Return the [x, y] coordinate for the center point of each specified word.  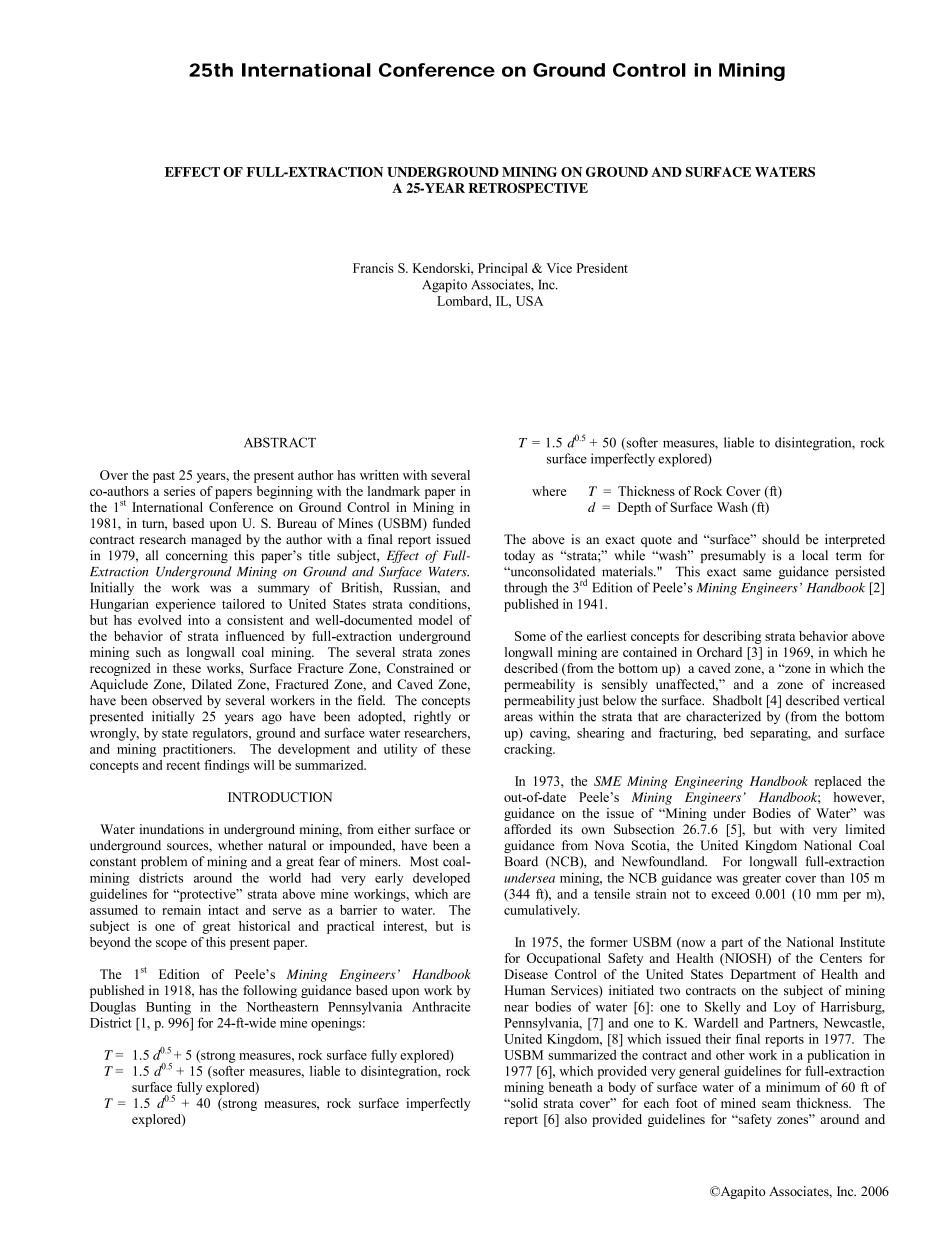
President [602, 268]
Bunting [168, 1008]
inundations [171, 829]
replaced [838, 782]
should [781, 539]
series [179, 491]
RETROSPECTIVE [528, 188]
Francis [373, 268]
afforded [527, 829]
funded [451, 523]
